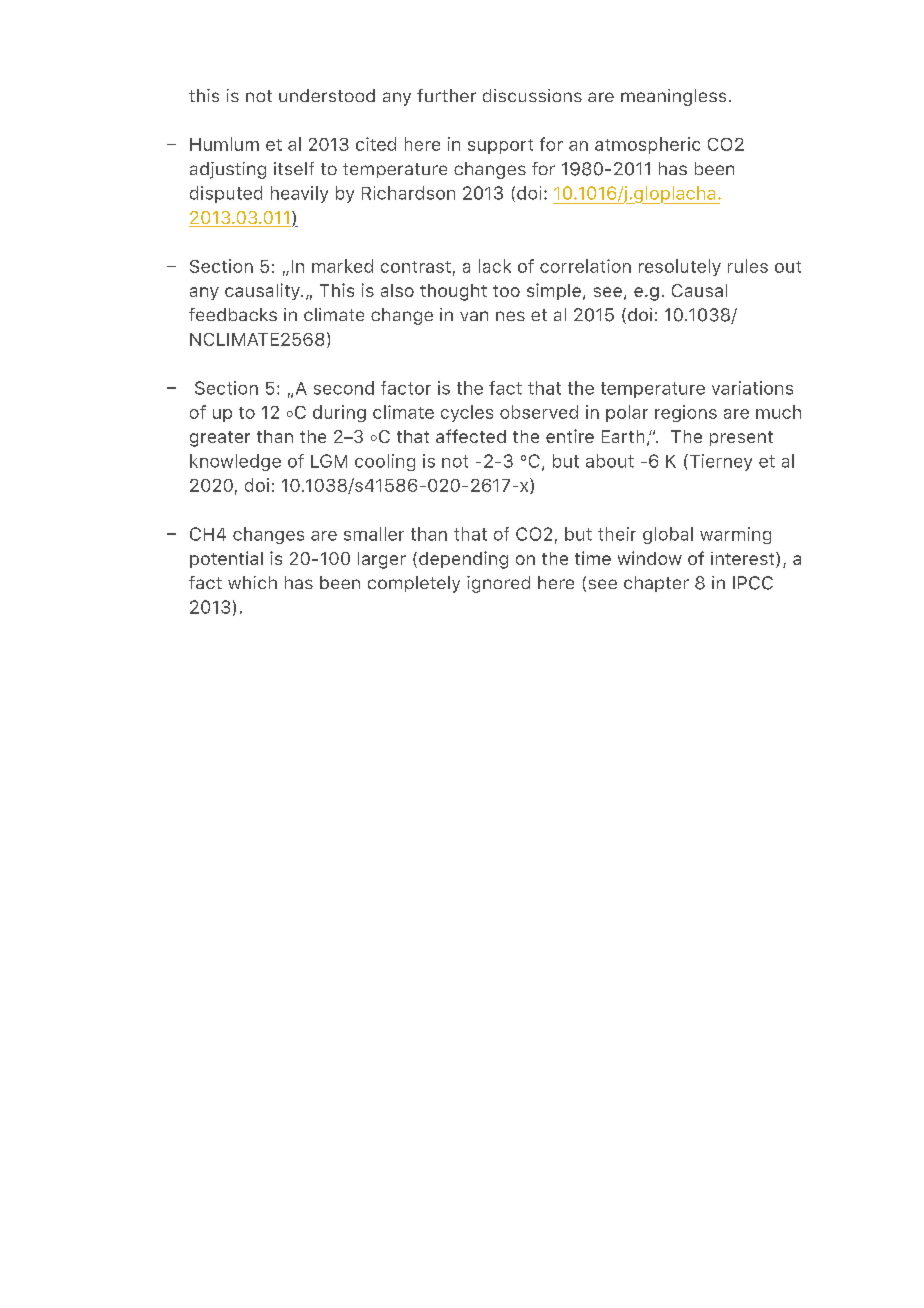  Describe the element at coordinates (680, 267) in the document. I see `resolutely` at that location.
